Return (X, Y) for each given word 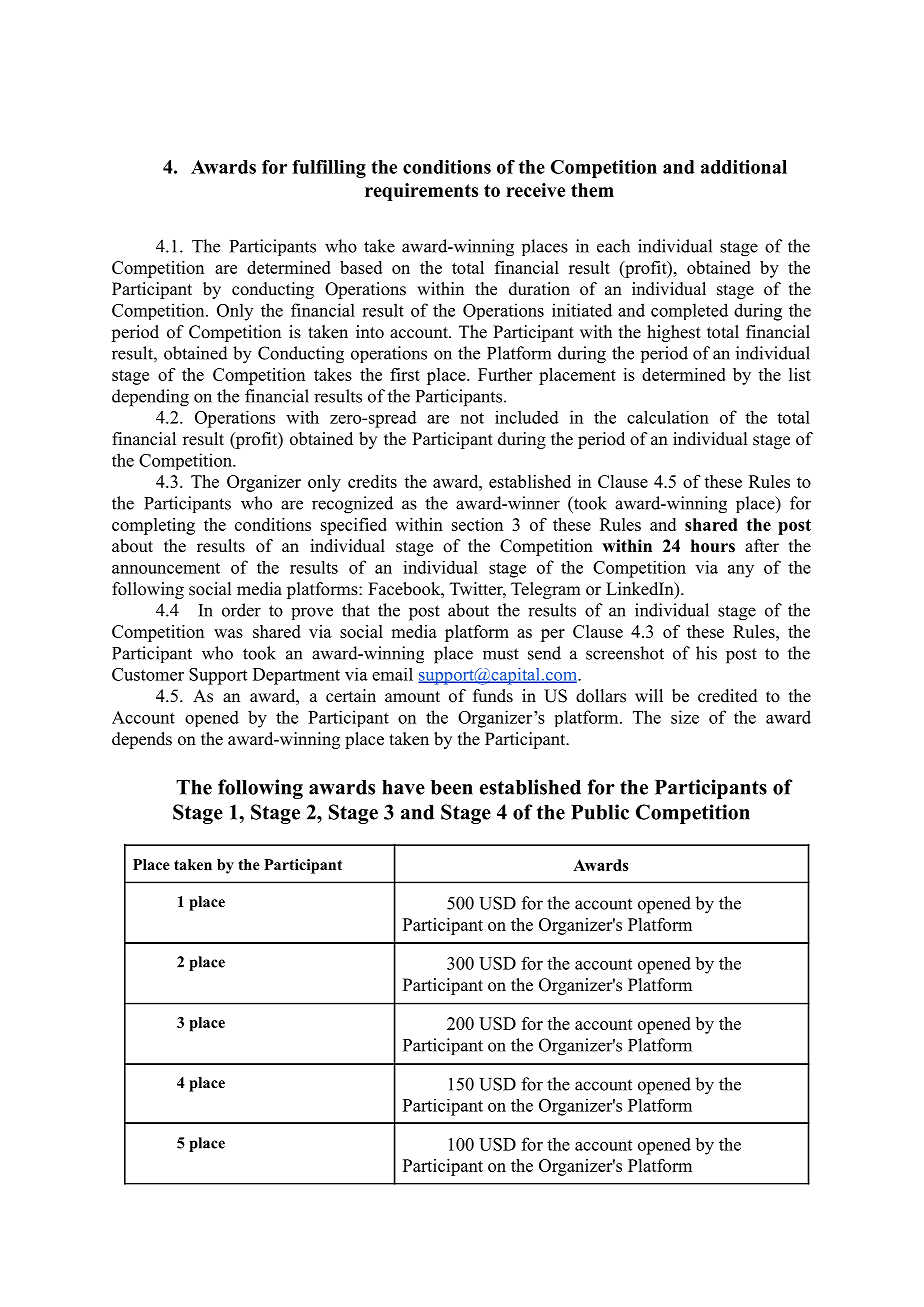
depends (142, 740)
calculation (668, 417)
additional (744, 167)
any (741, 571)
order (241, 610)
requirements (421, 192)
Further (505, 374)
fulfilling (329, 169)
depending (150, 398)
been (452, 787)
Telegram (546, 590)
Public (600, 812)
